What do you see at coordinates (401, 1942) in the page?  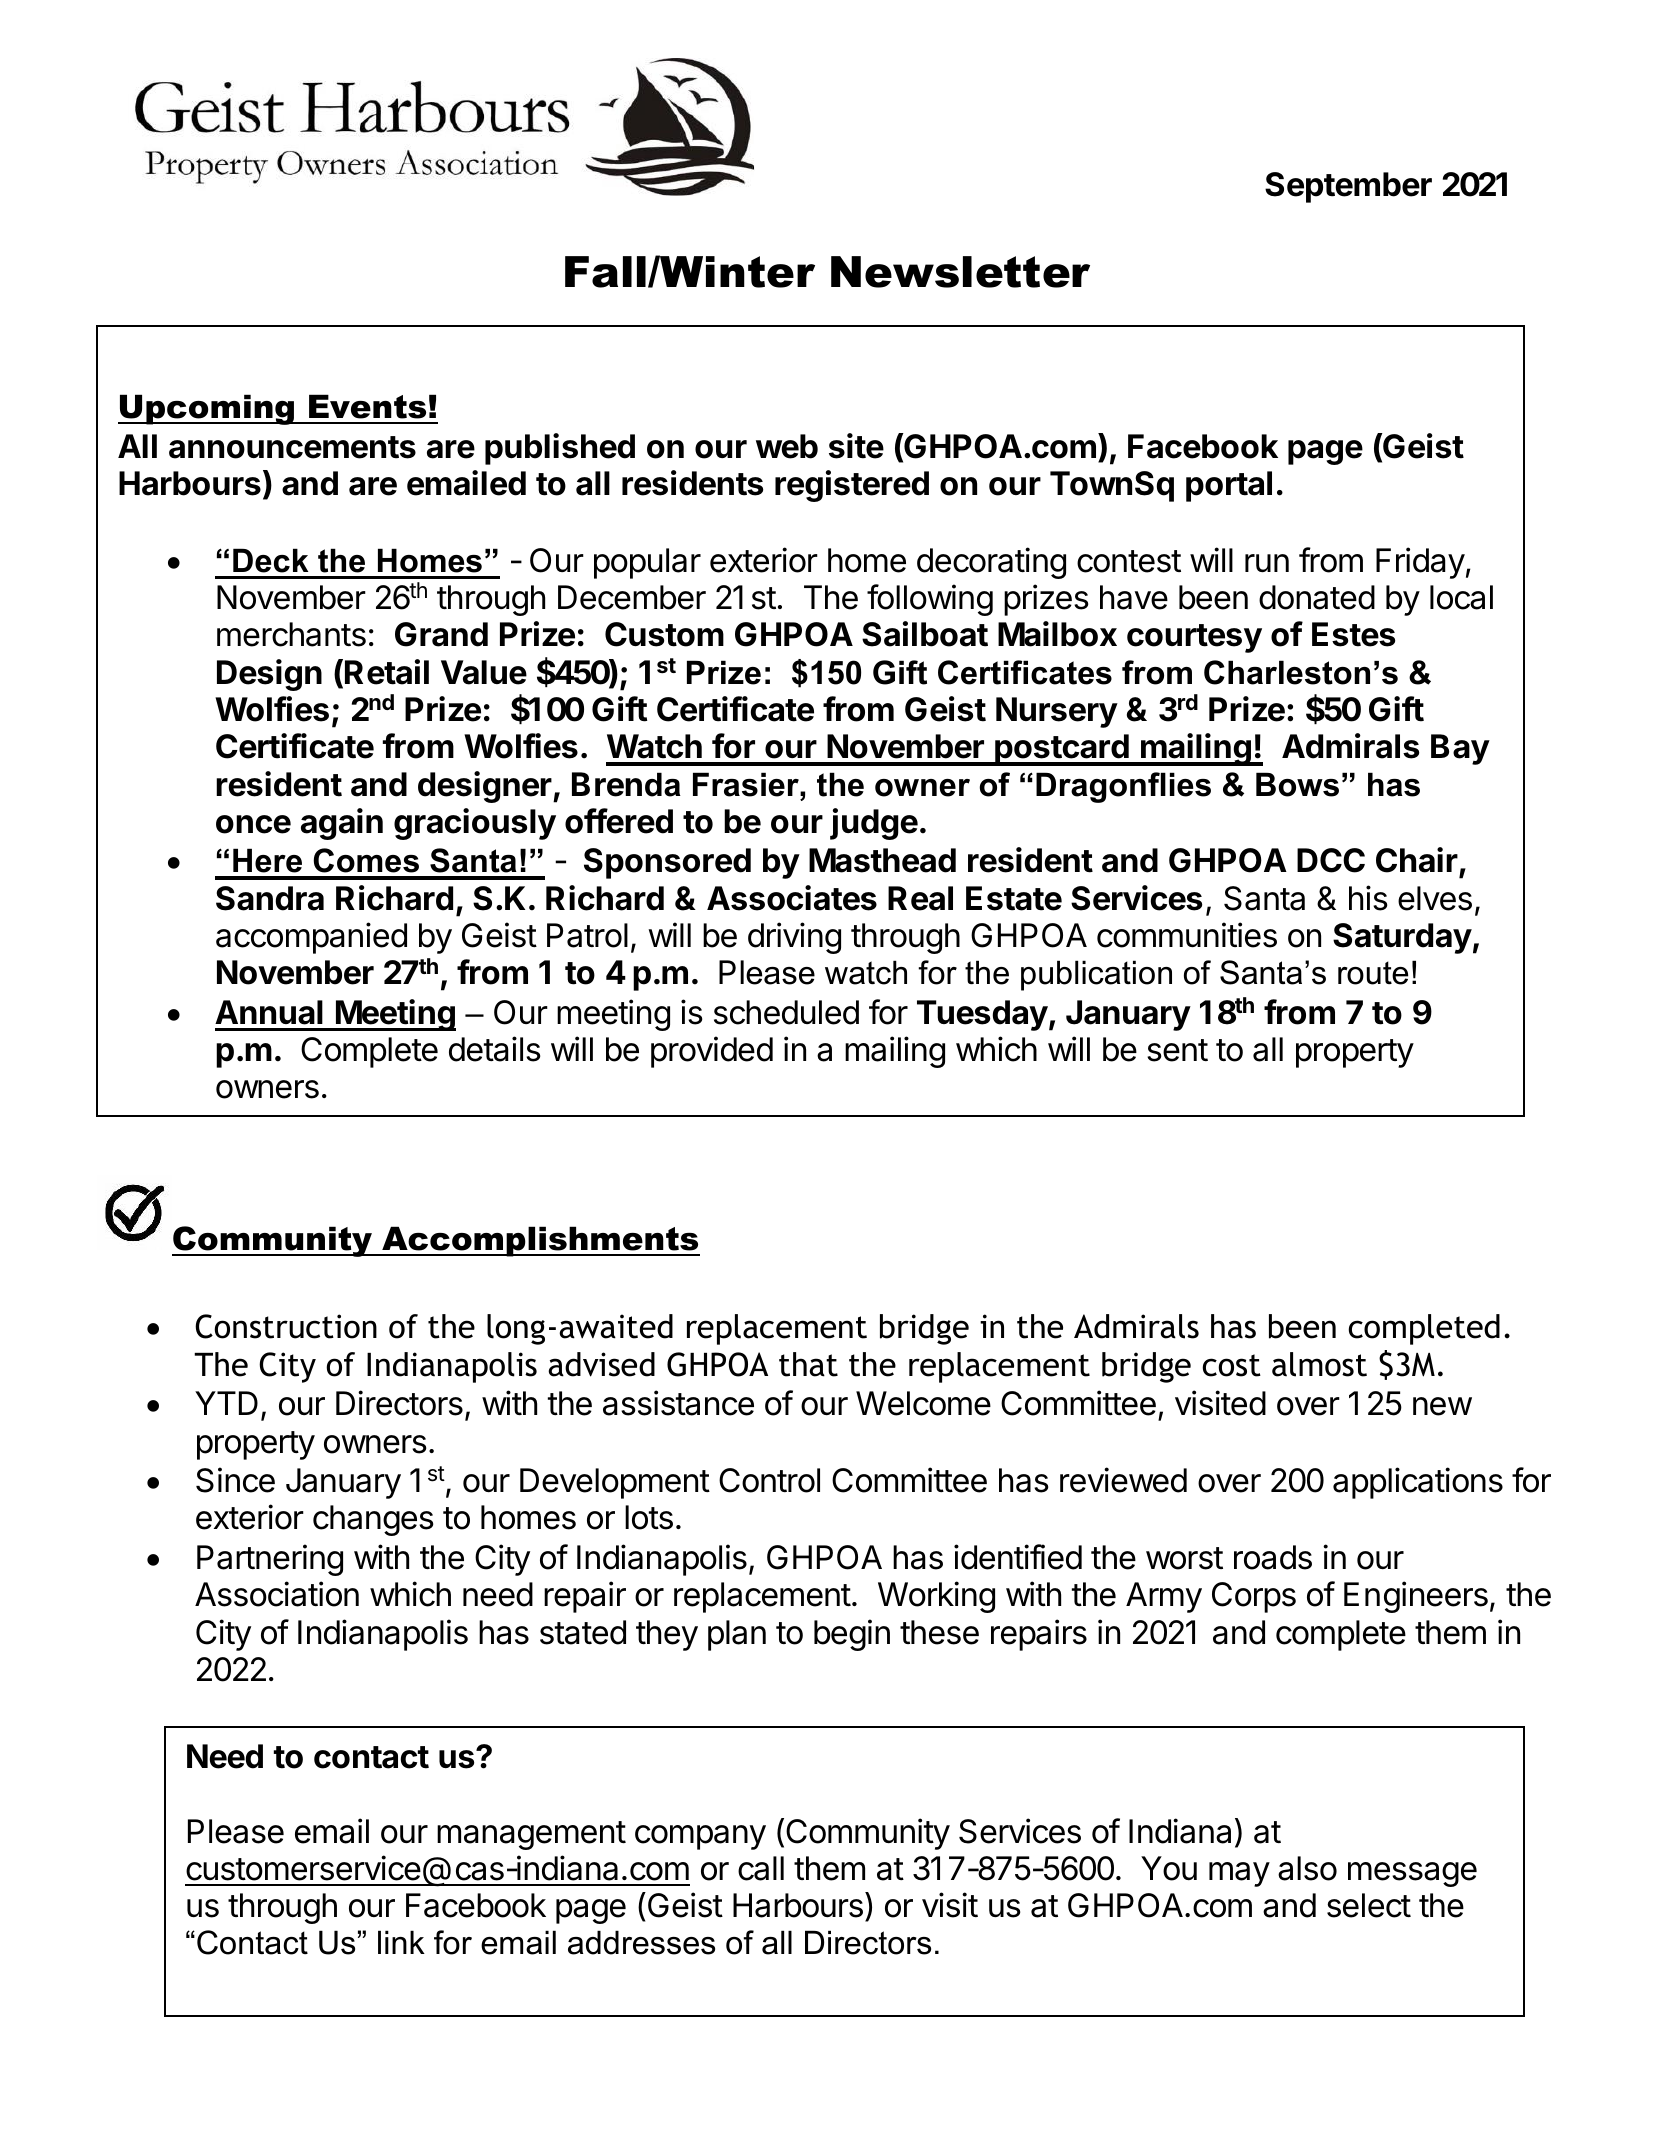 I see `link` at bounding box center [401, 1942].
